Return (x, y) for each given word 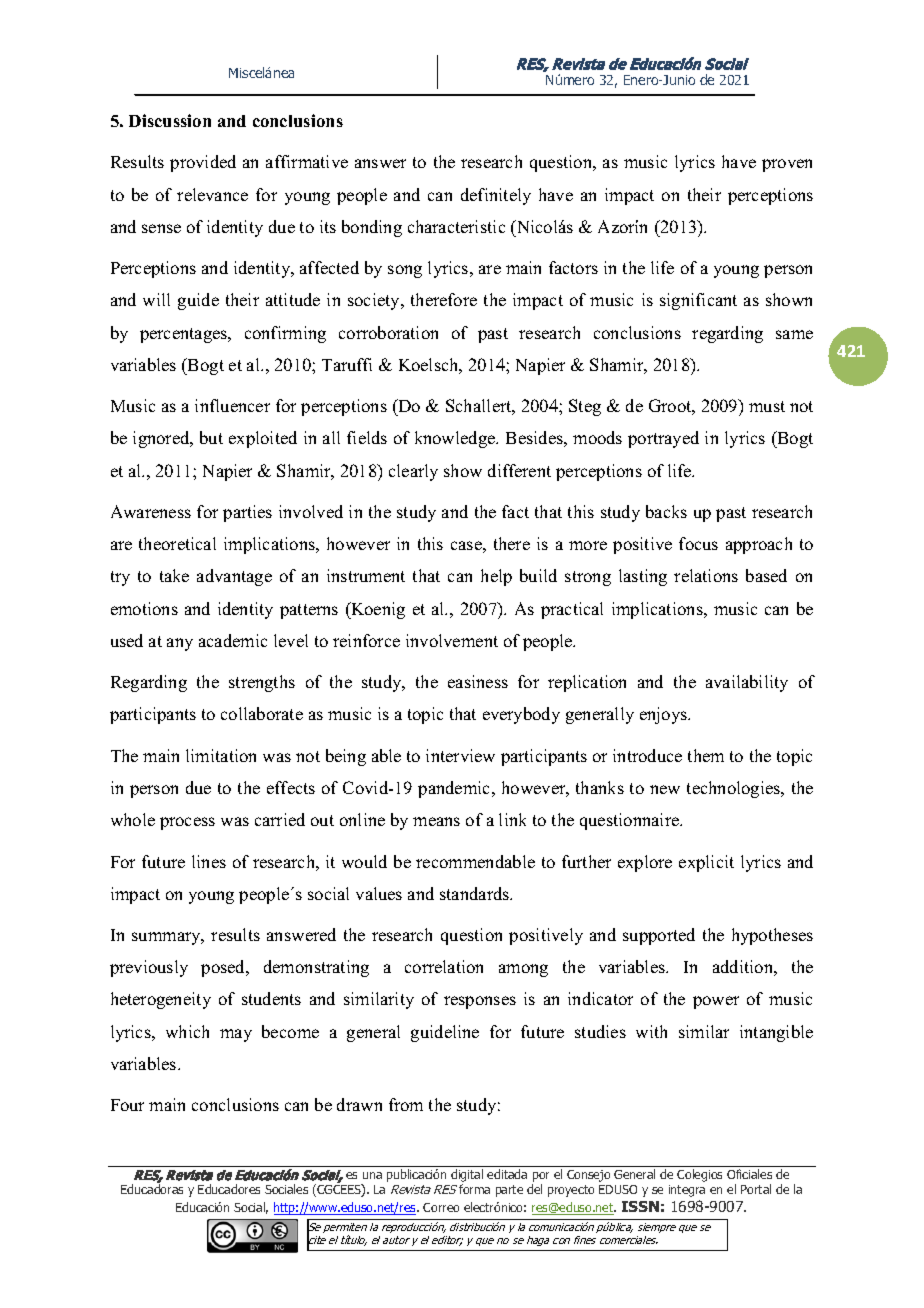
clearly (413, 472)
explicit (706, 863)
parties (247, 513)
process (187, 823)
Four (127, 1105)
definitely (496, 196)
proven (787, 165)
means (436, 821)
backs (666, 511)
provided (203, 163)
